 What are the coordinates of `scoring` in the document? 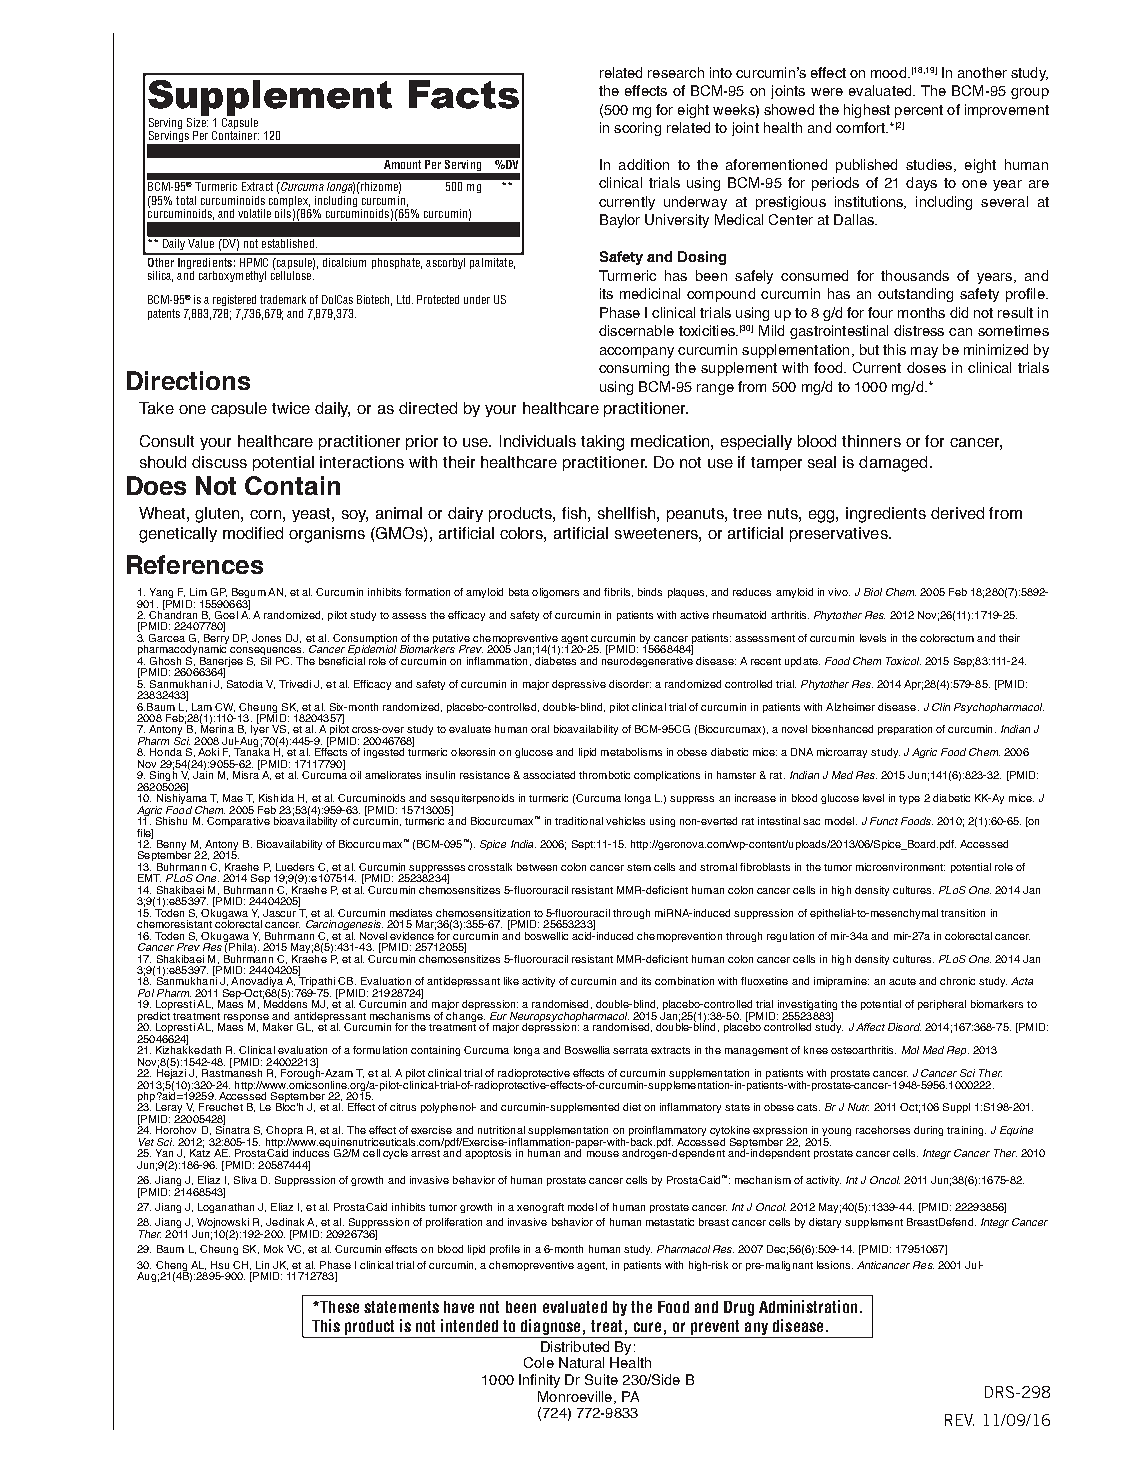 It's located at (637, 129).
